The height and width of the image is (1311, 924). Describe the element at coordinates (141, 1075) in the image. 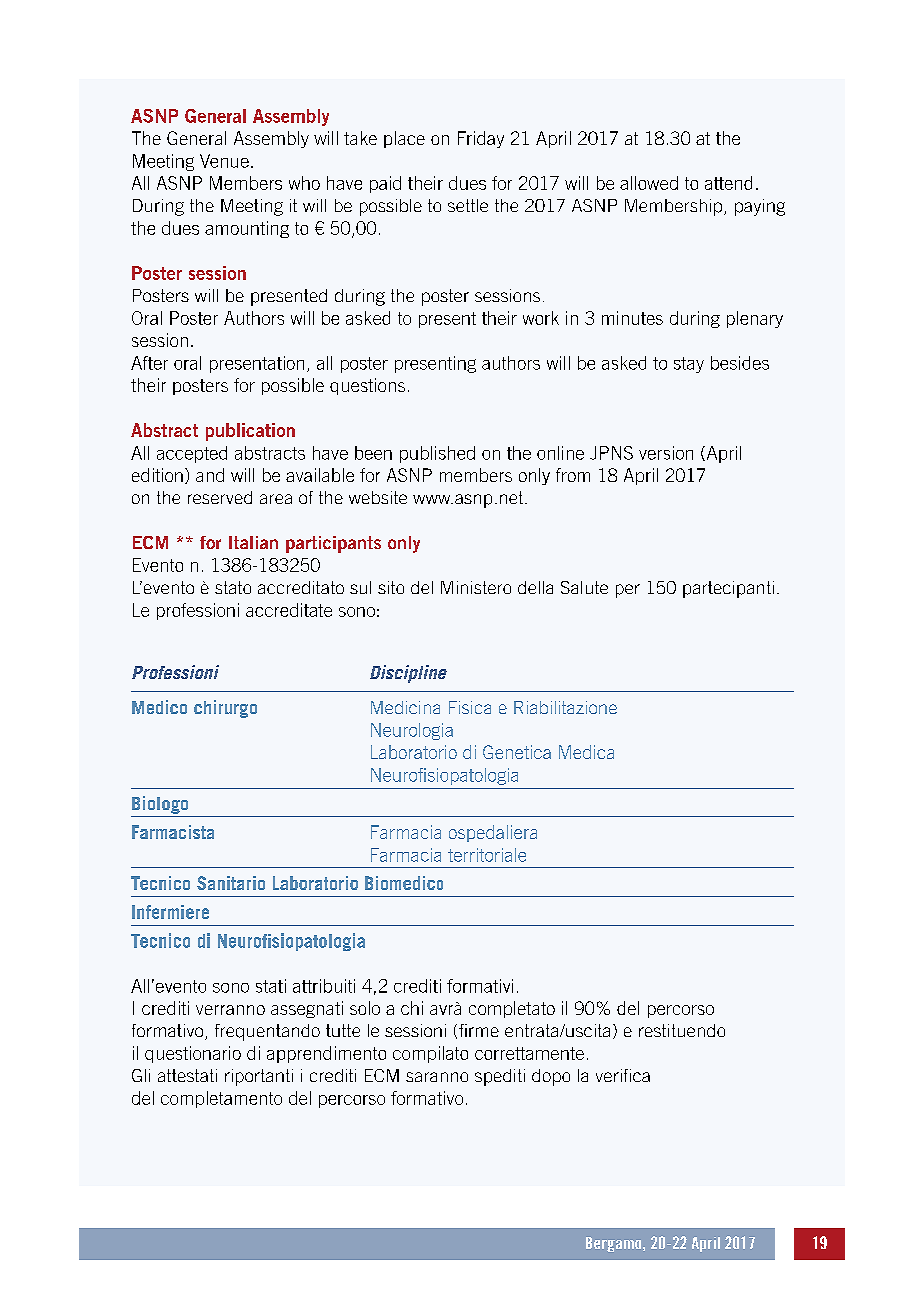

I see `Gli` at that location.
